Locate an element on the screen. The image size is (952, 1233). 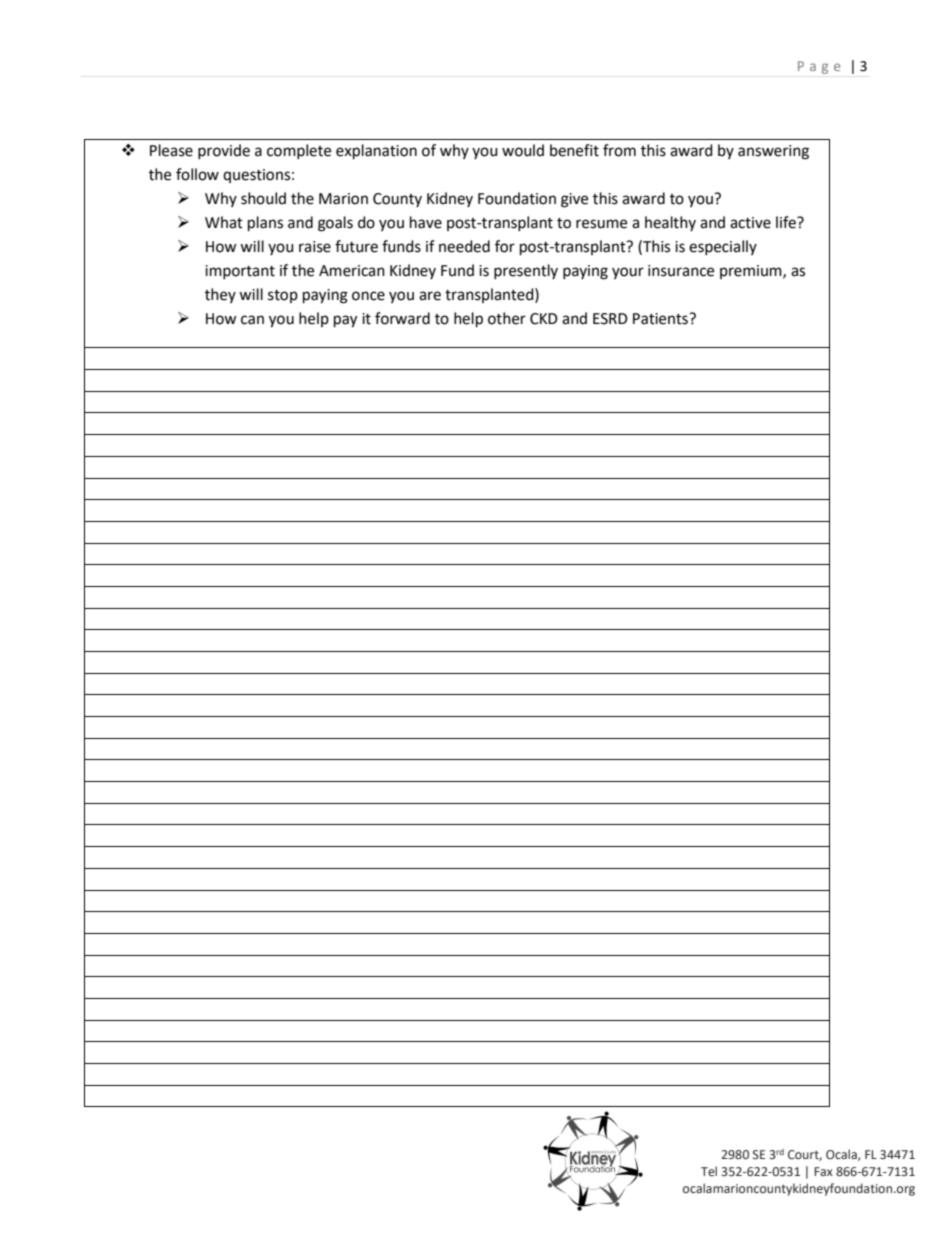
should is located at coordinates (263, 198).
